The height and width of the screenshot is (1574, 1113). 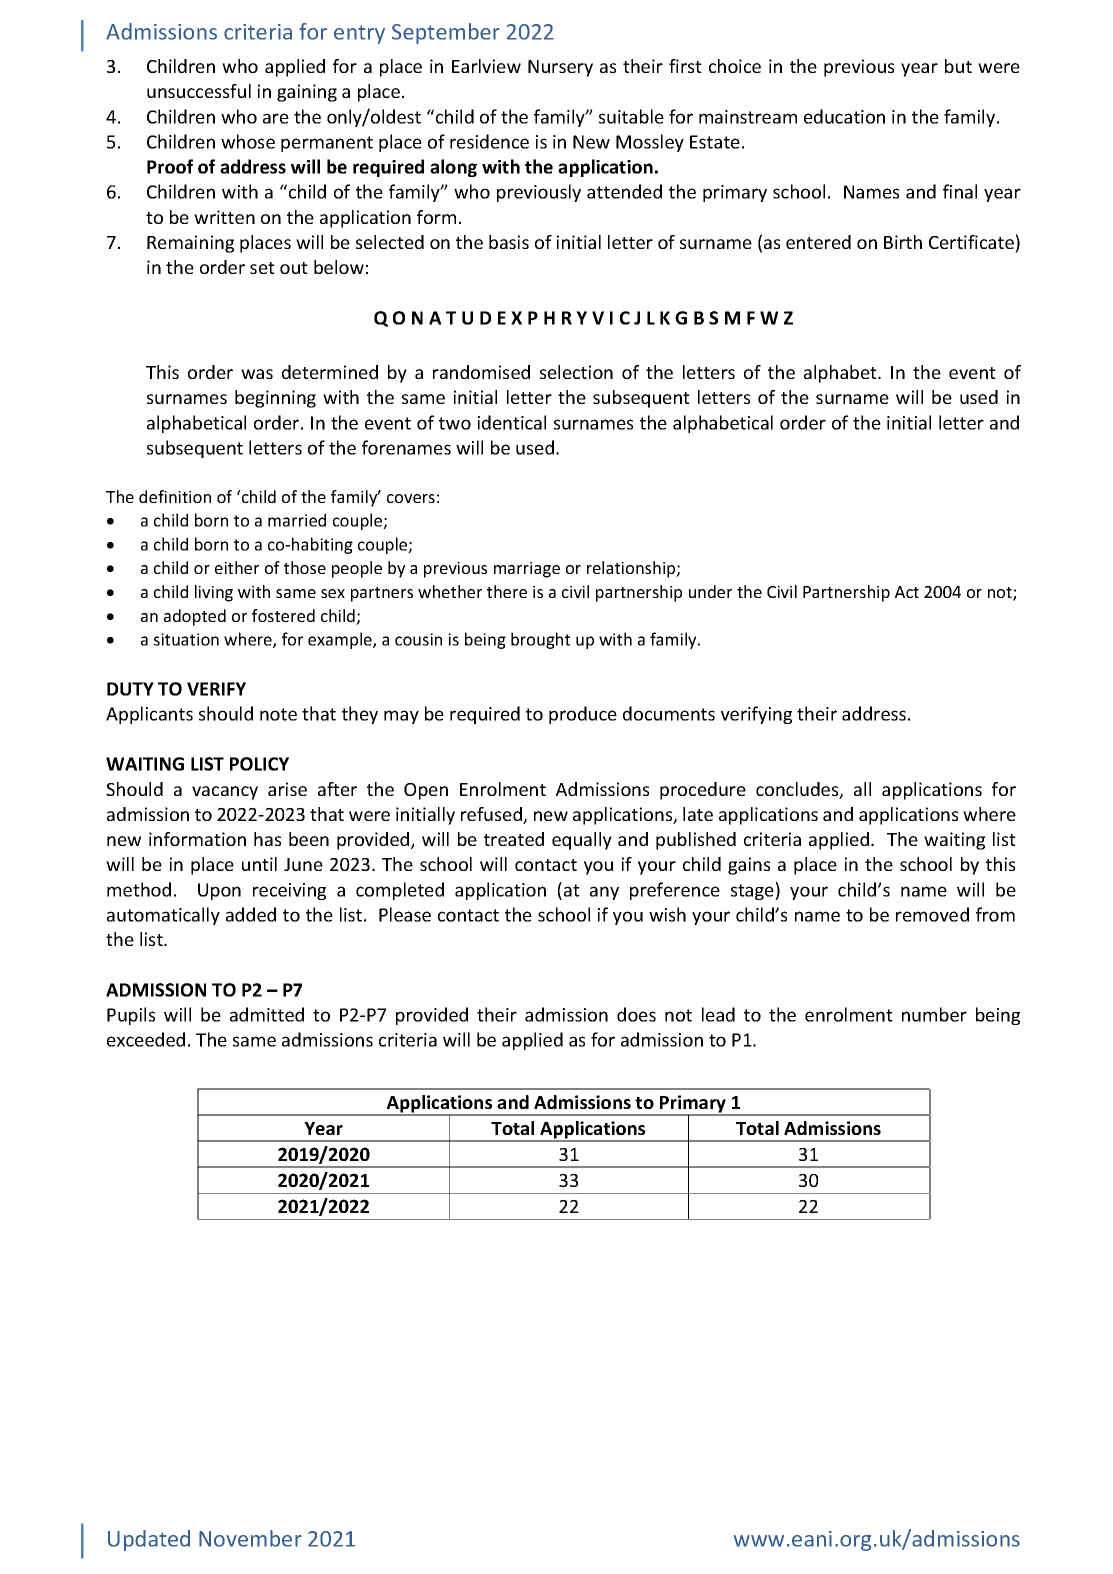 I want to click on Updated, so click(x=149, y=1540).
